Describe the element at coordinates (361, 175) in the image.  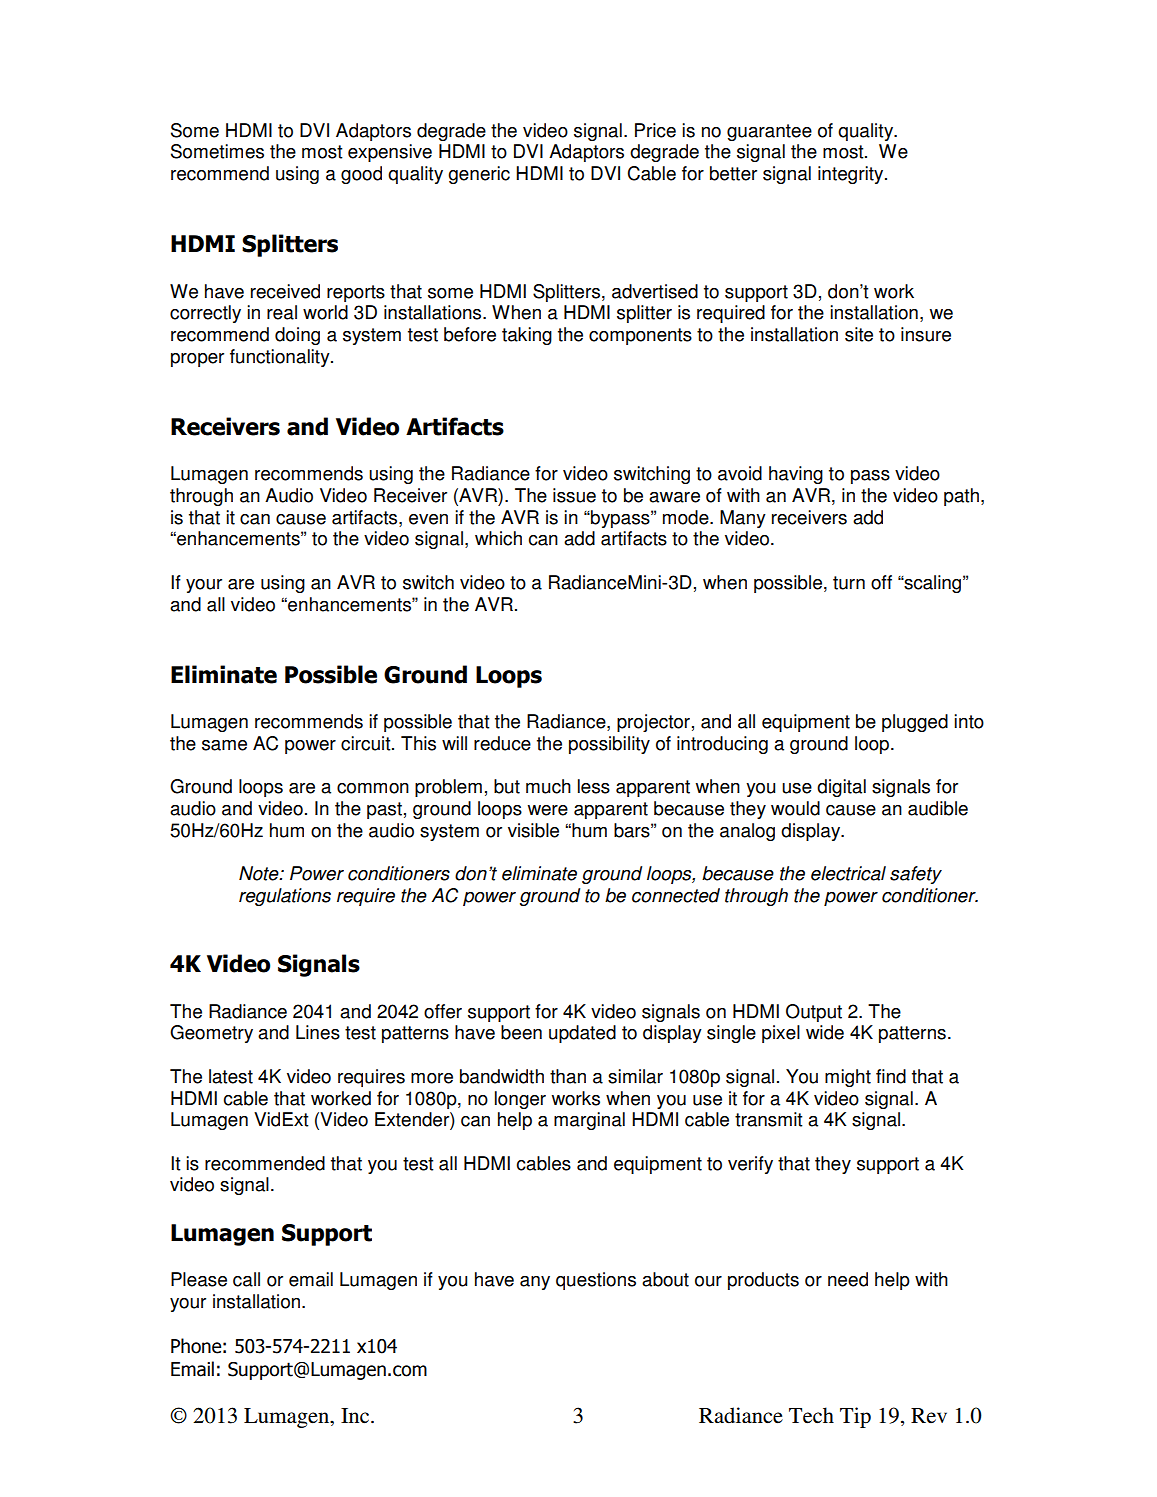
I see `good` at that location.
